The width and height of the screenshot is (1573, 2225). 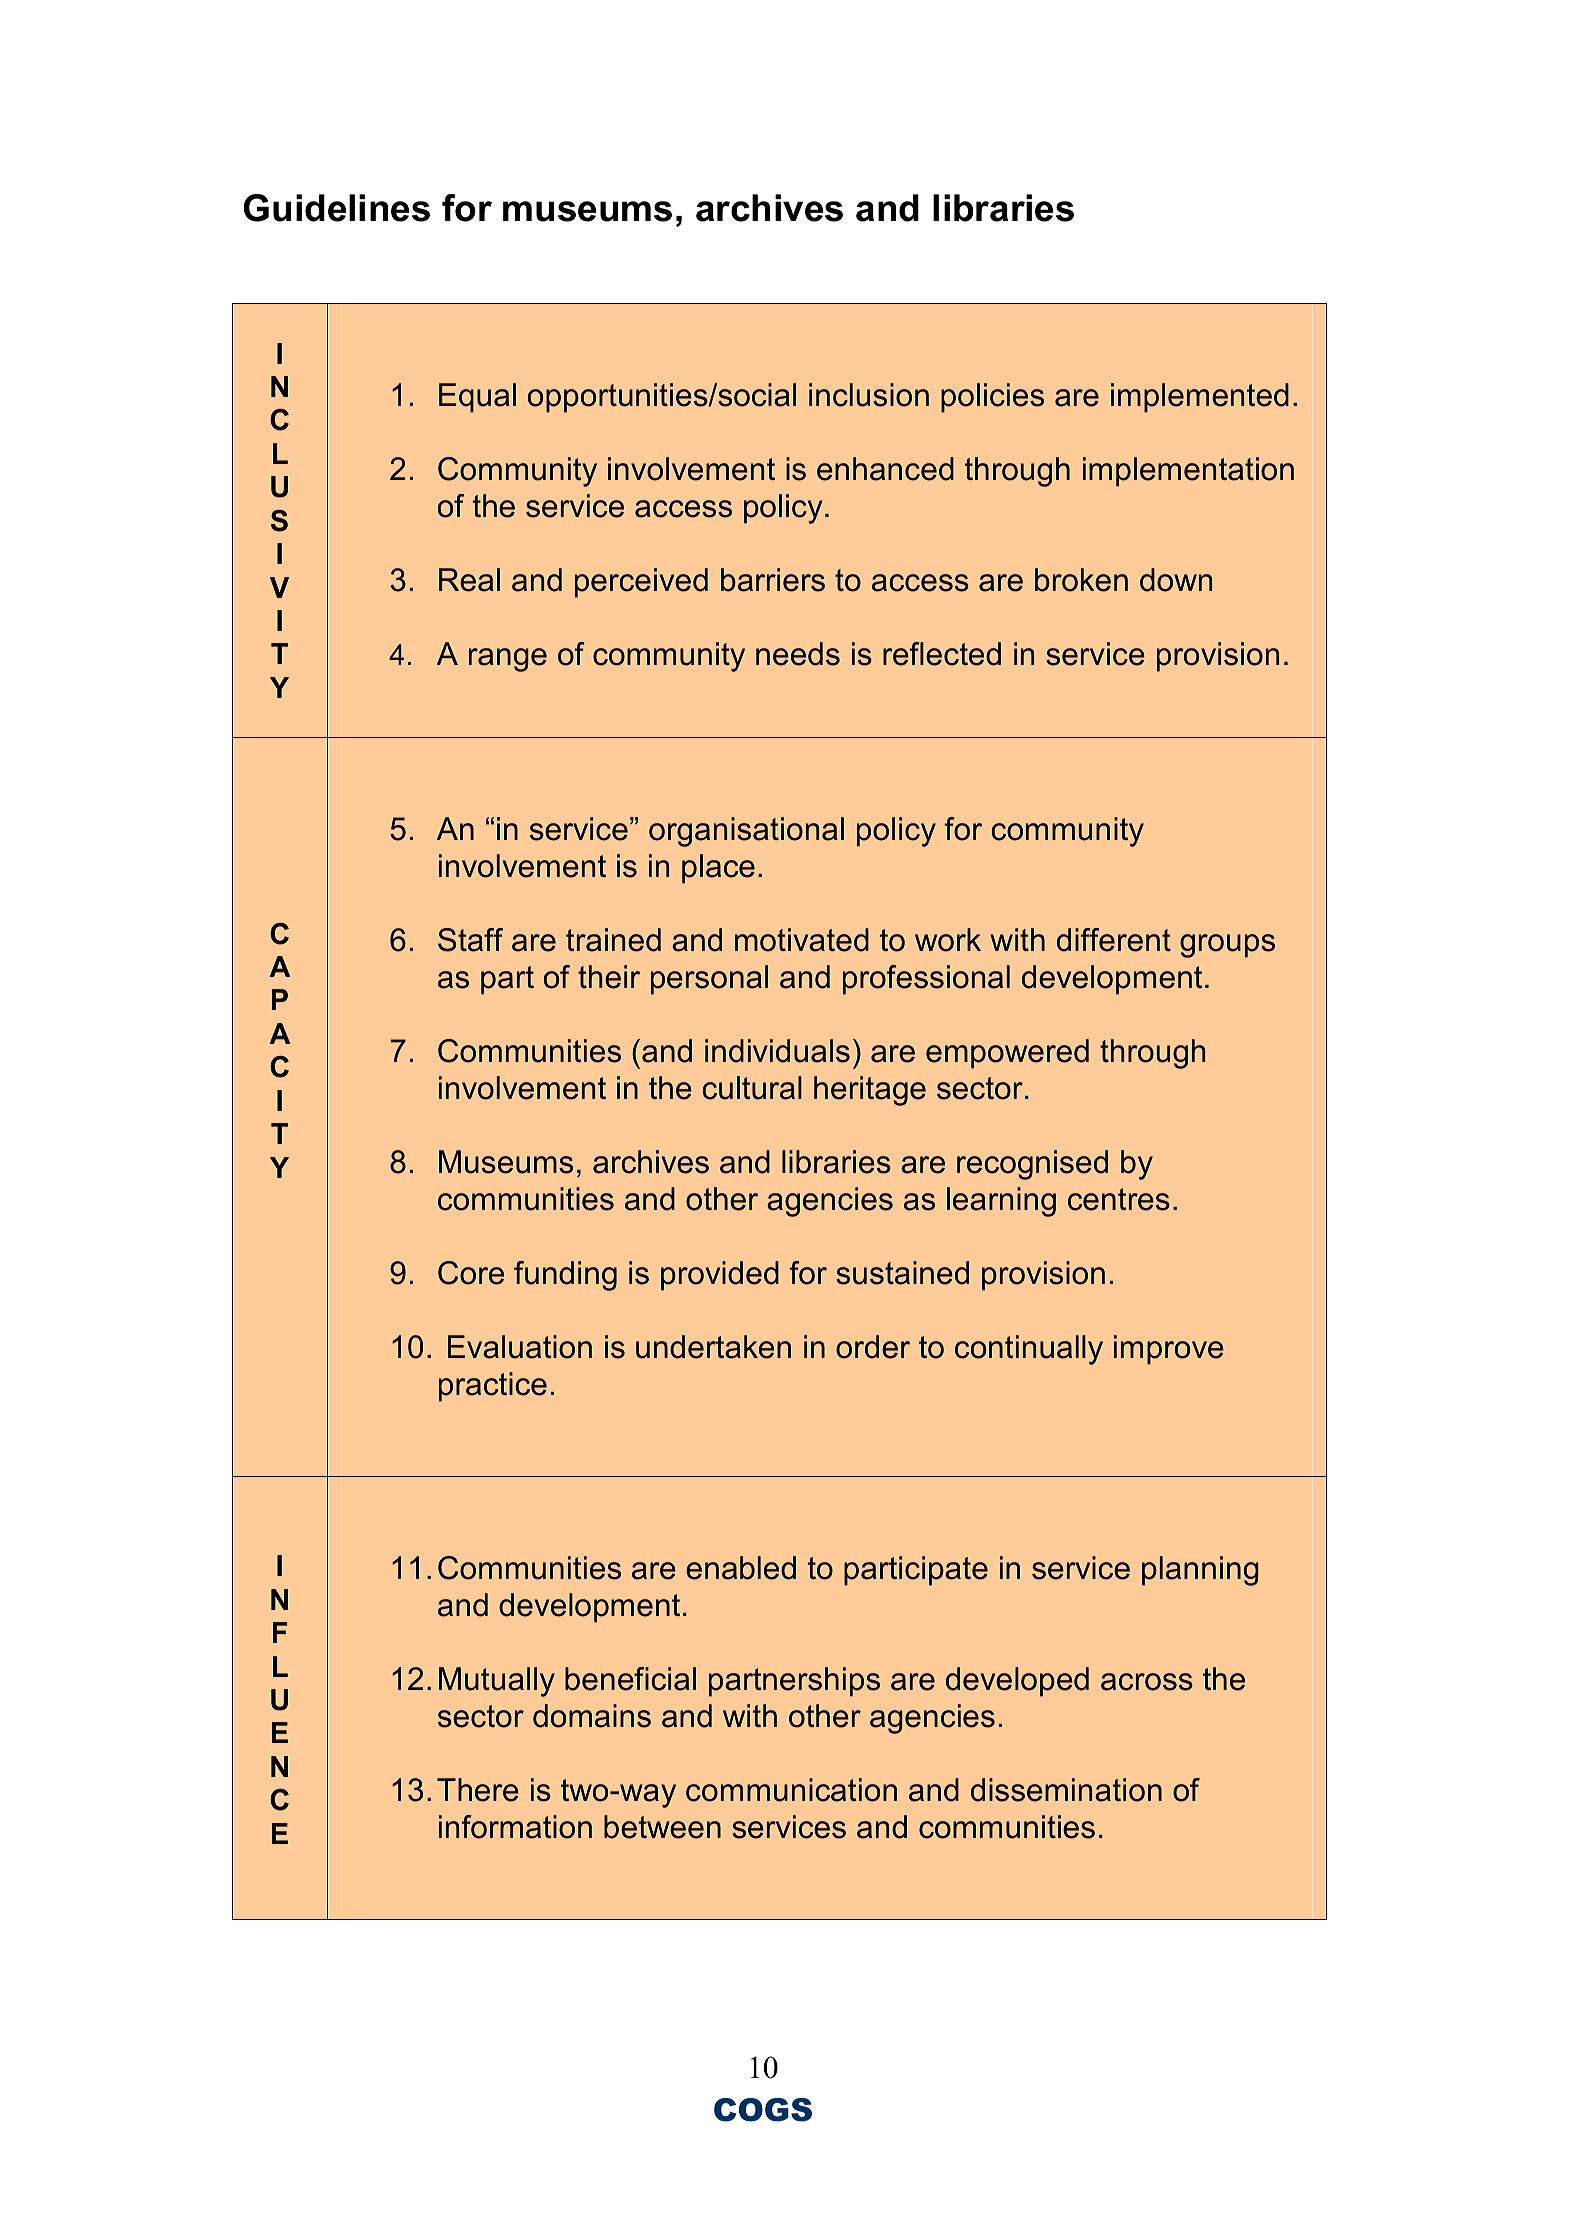 What do you see at coordinates (763, 2110) in the screenshot?
I see `COGS` at bounding box center [763, 2110].
